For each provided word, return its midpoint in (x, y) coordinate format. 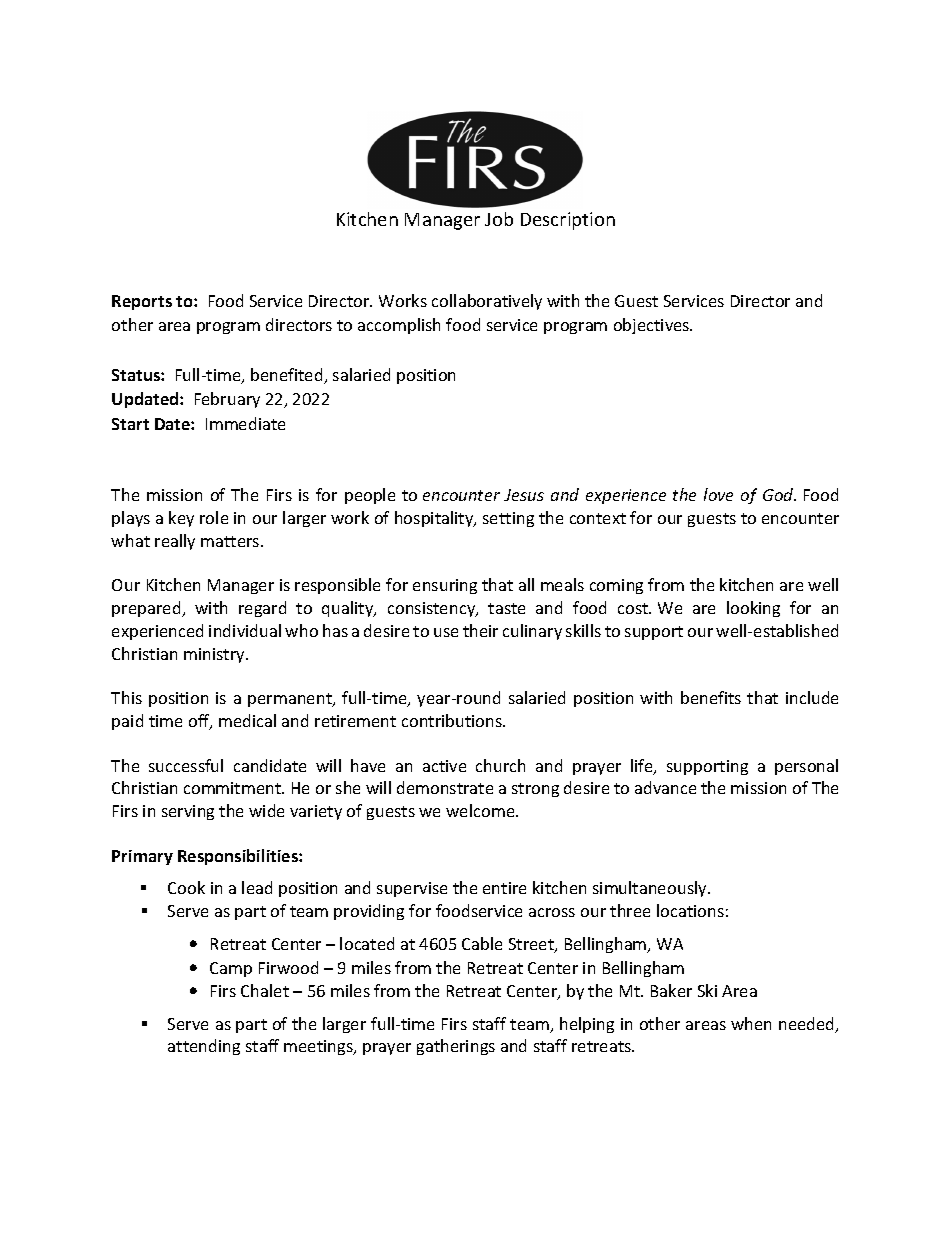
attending (204, 1047)
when (751, 1023)
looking (753, 609)
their (480, 630)
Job (499, 219)
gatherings (456, 1047)
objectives (653, 326)
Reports (142, 302)
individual (245, 630)
